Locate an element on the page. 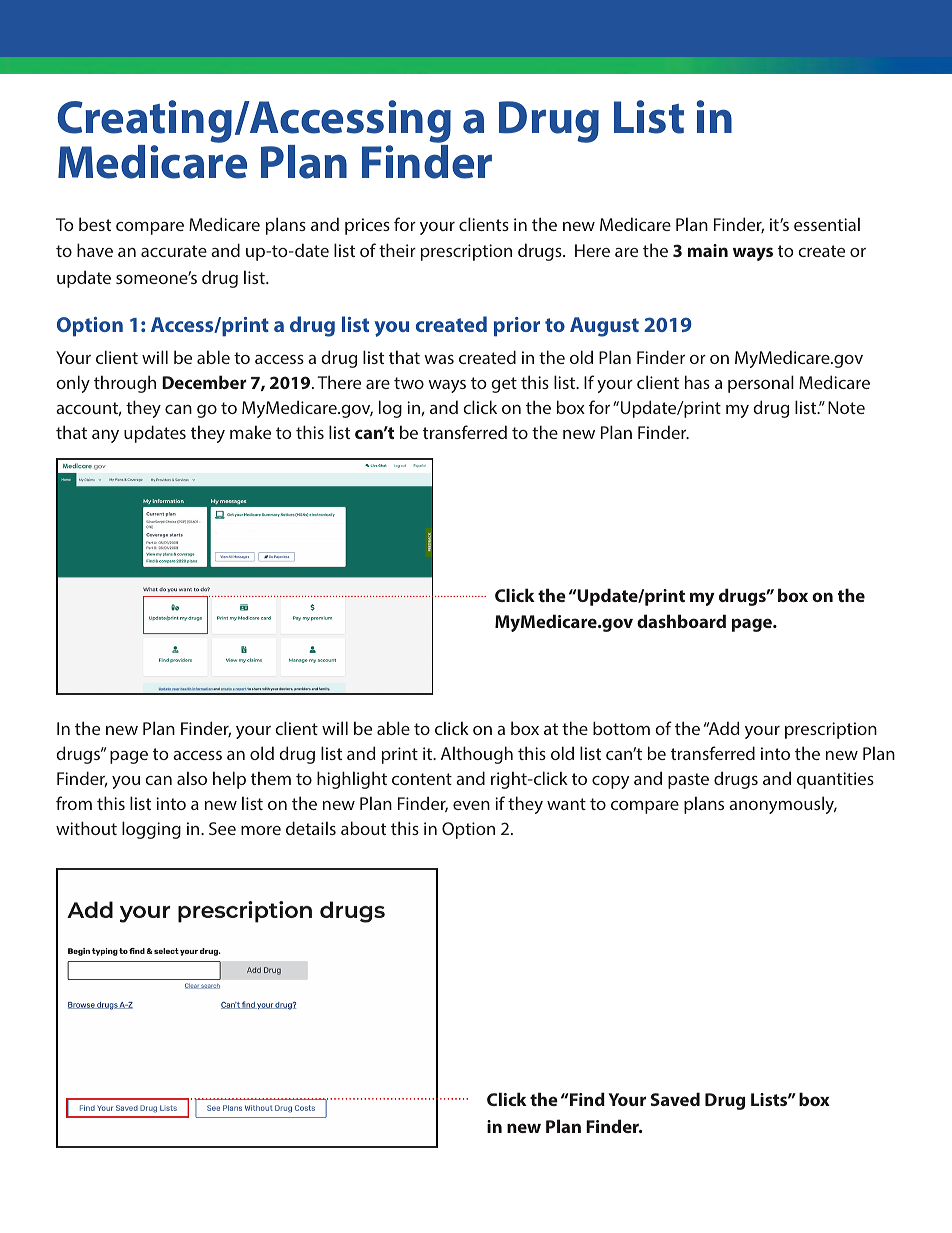 The width and height of the page is (952, 1233). also is located at coordinates (192, 778).
